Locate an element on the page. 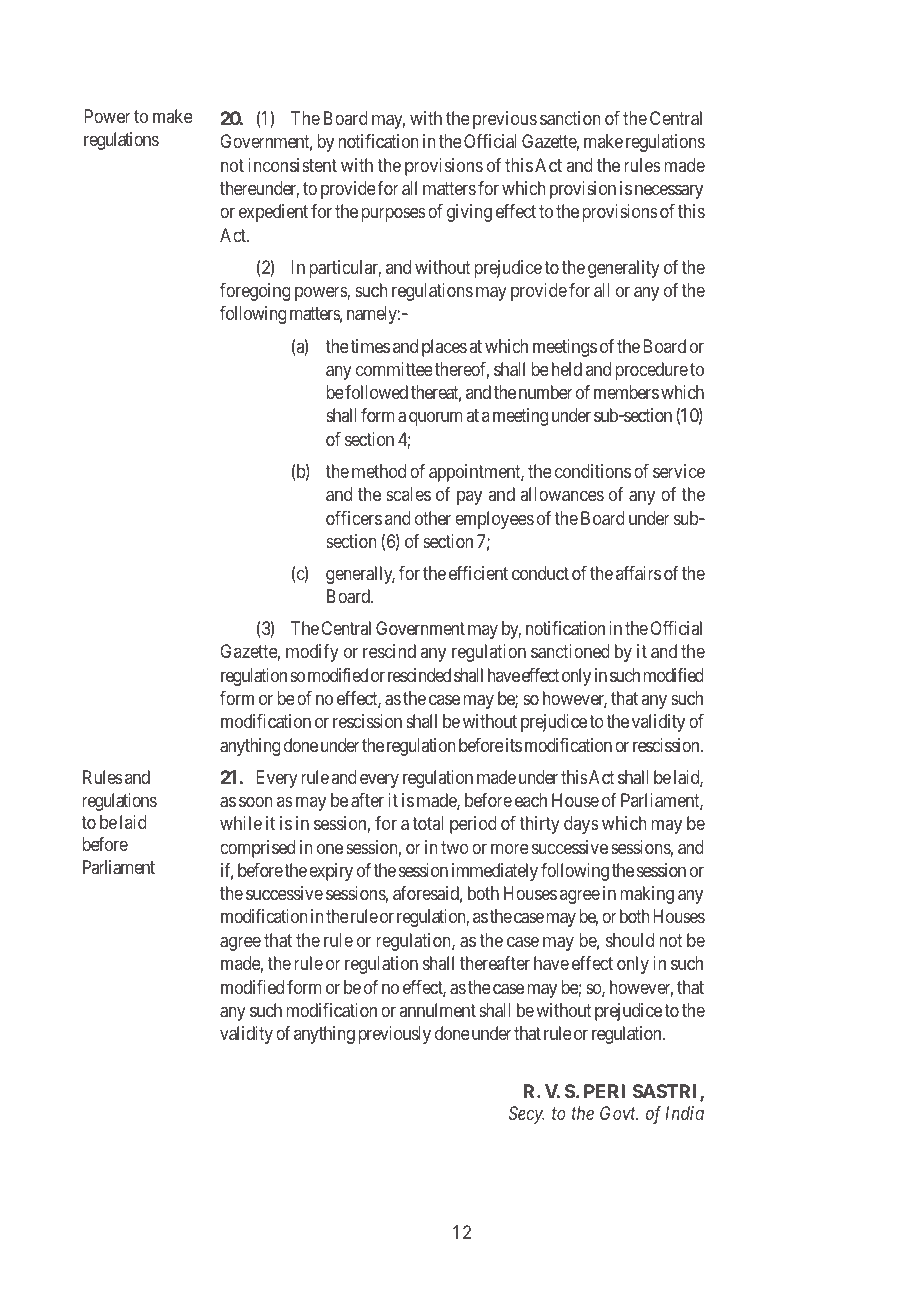 This page has width=924, height=1308. modify is located at coordinates (312, 653).
